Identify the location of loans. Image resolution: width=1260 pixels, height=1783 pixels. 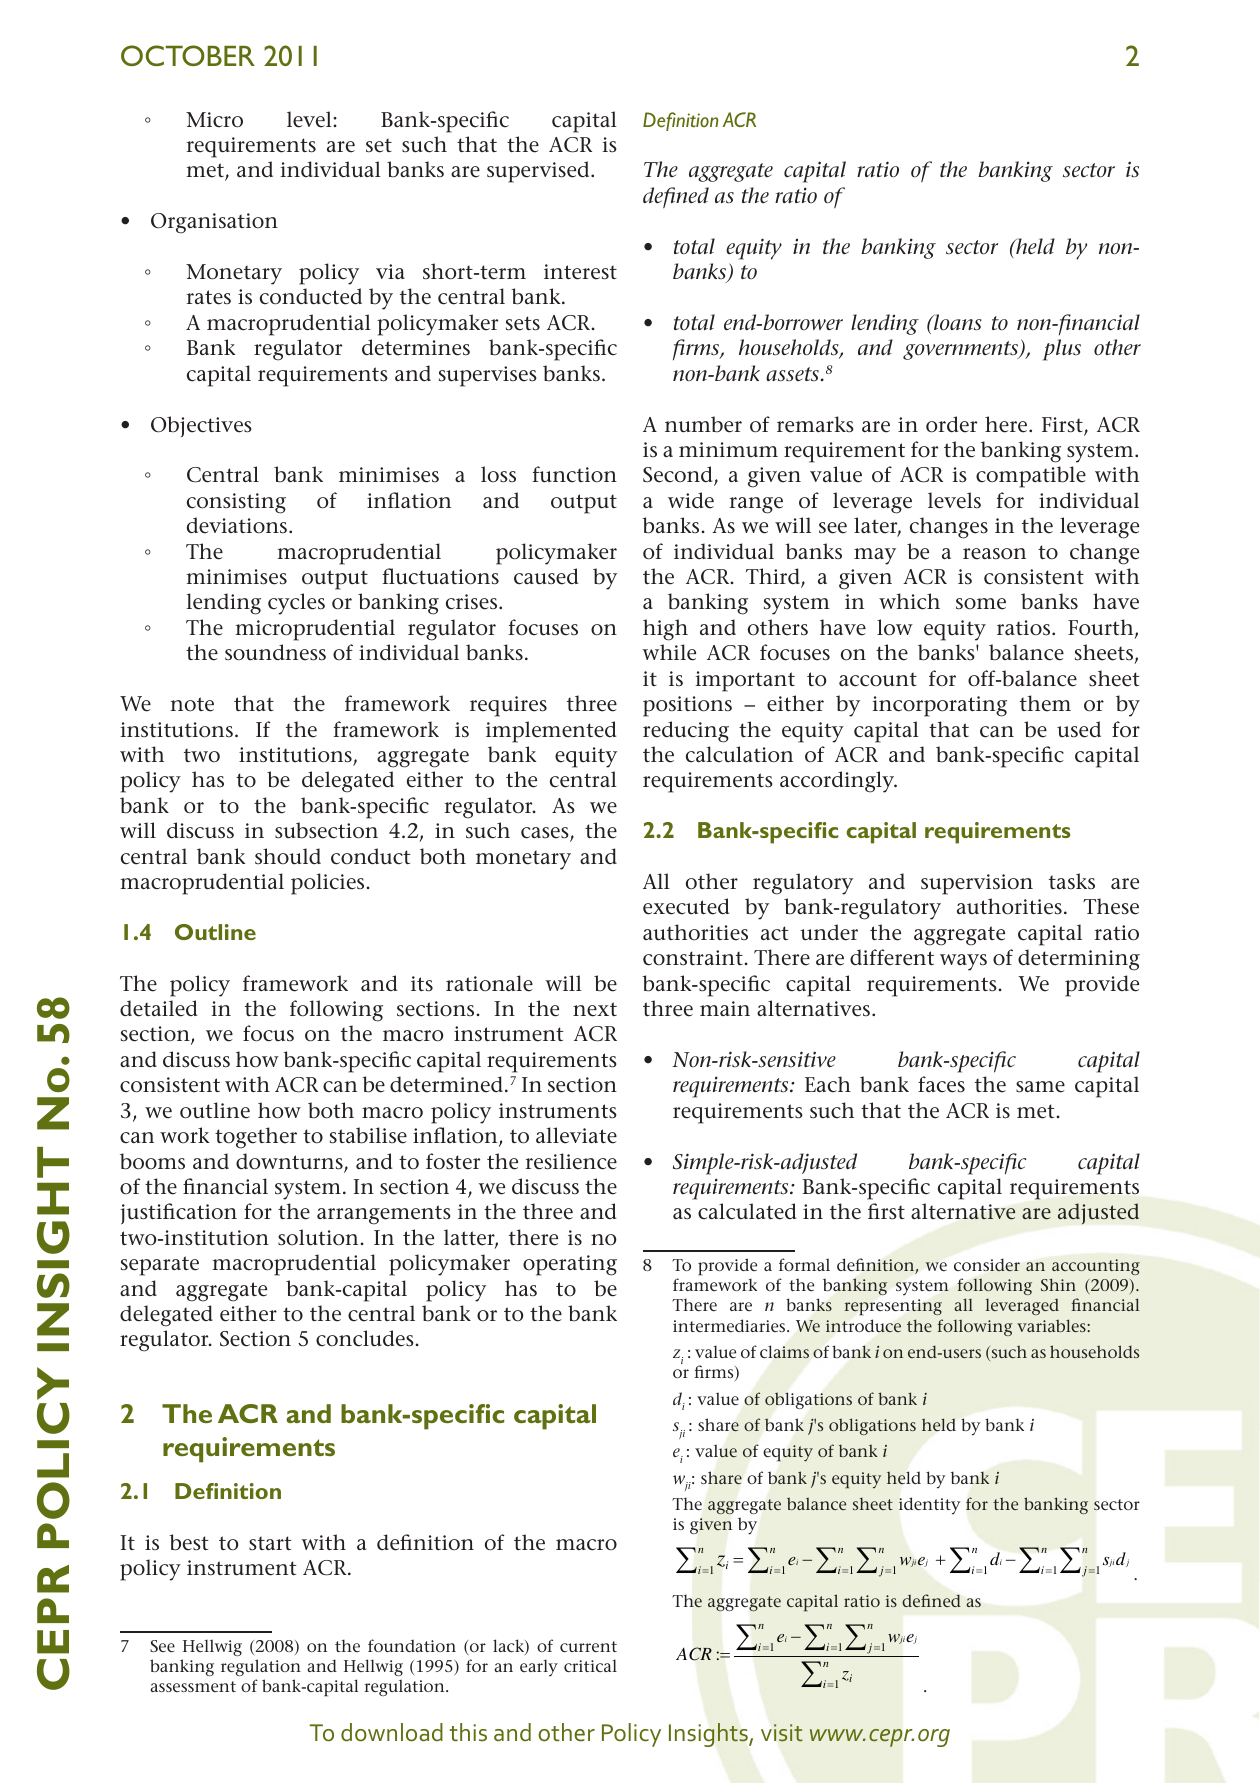
(957, 322).
